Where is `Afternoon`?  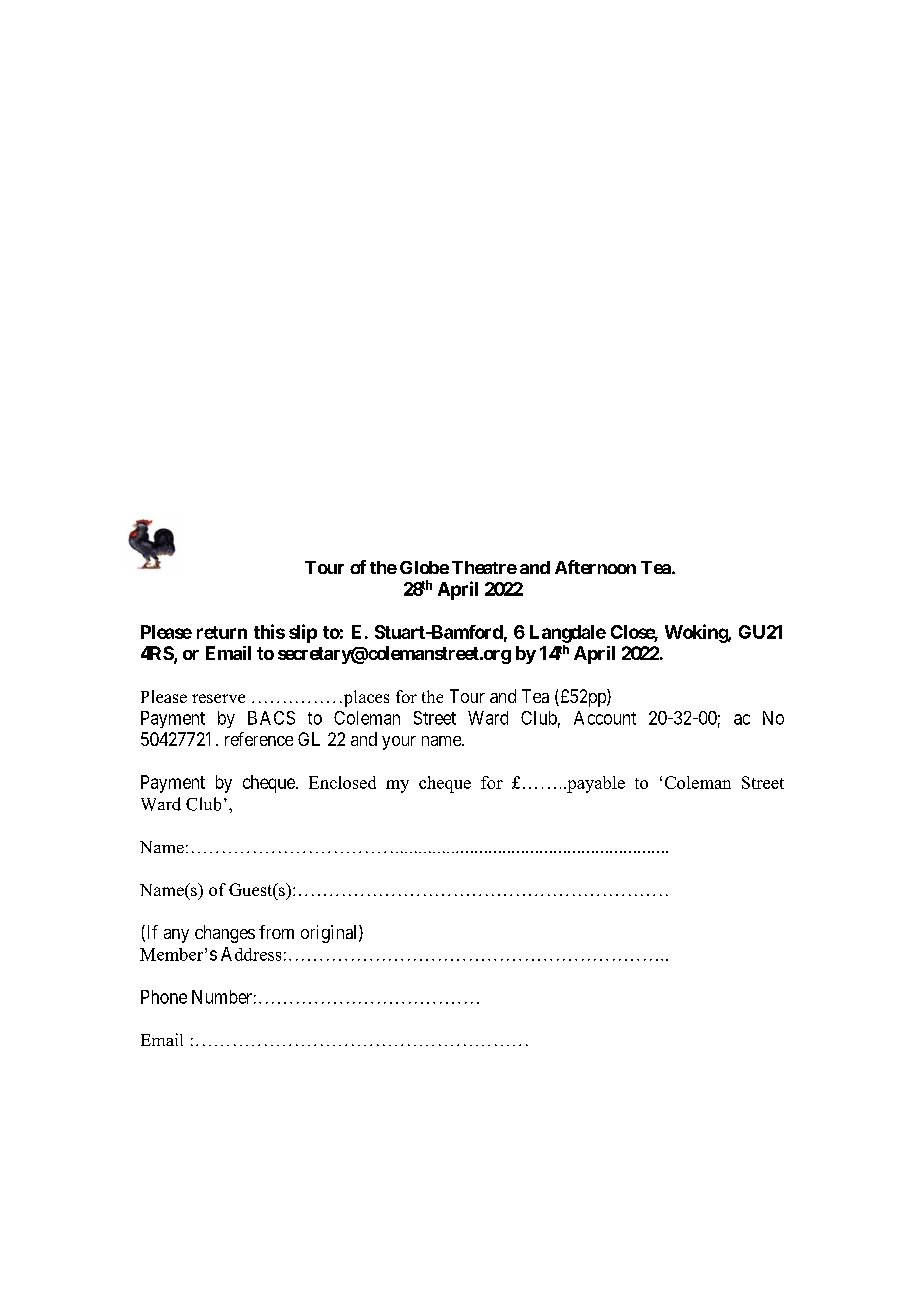
Afternoon is located at coordinates (595, 567).
